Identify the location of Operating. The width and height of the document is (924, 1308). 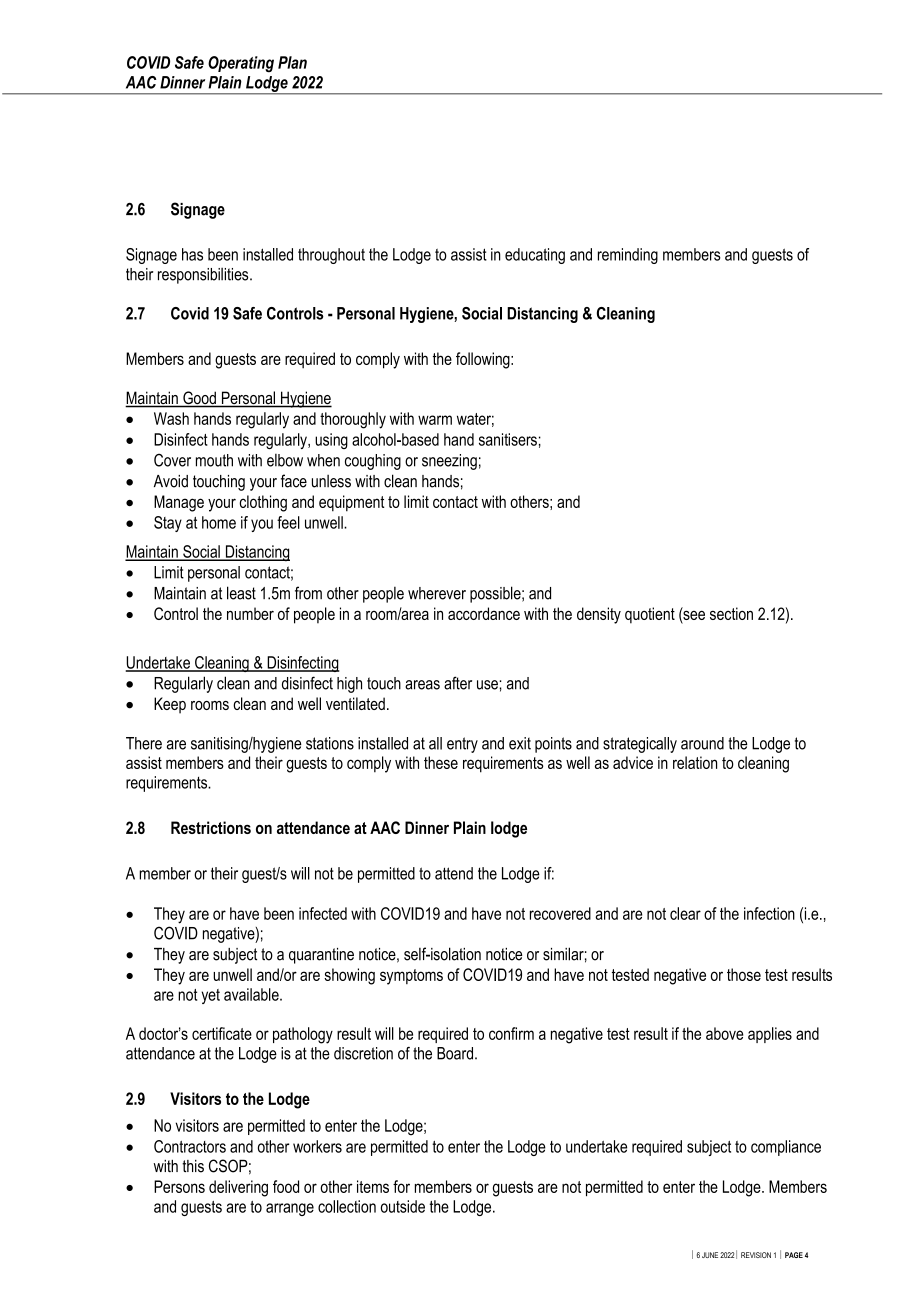
(241, 64).
